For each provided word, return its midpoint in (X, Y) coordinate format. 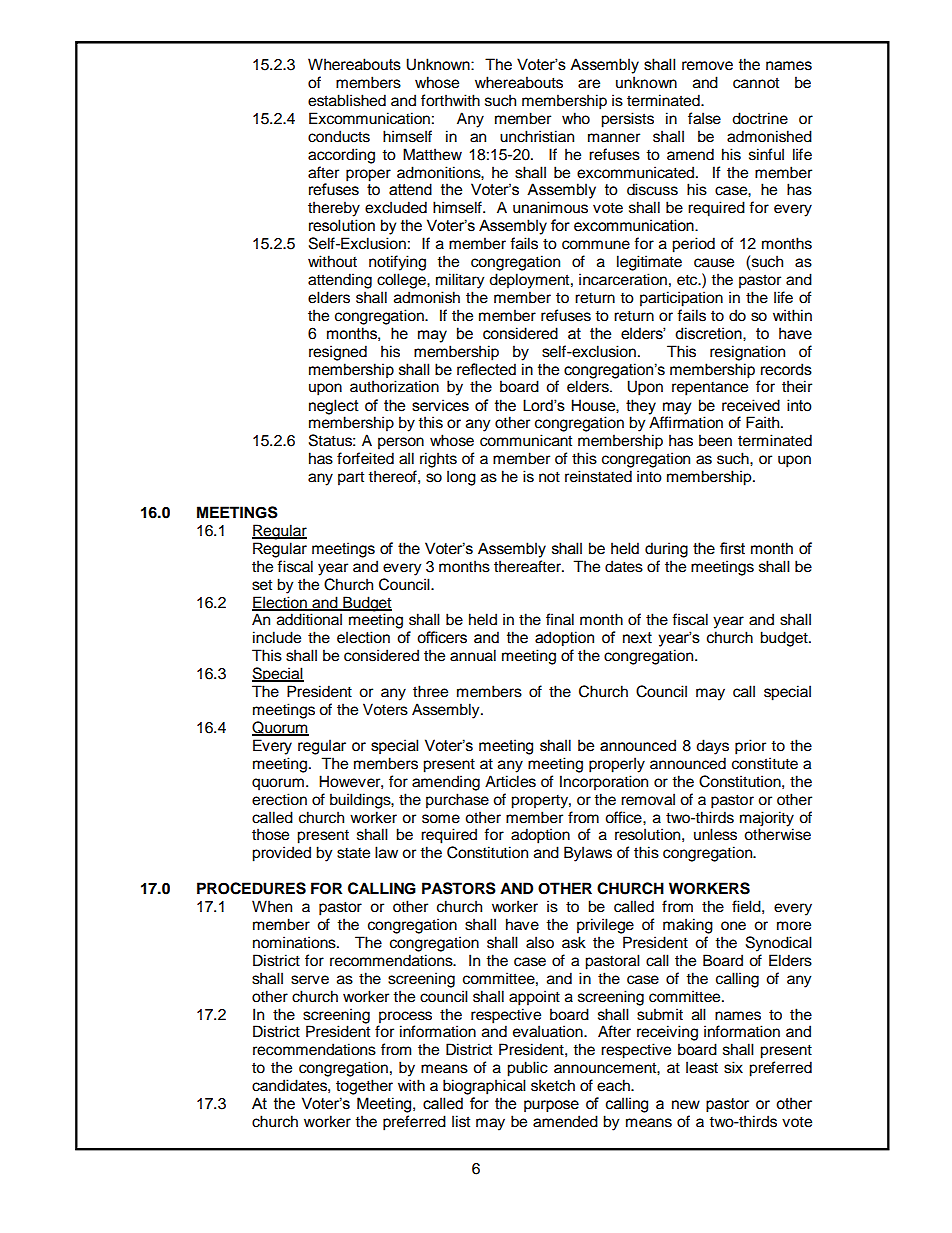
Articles (510, 781)
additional (309, 619)
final (560, 619)
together (364, 1087)
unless (715, 834)
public (527, 1069)
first (732, 548)
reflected (486, 369)
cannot (756, 83)
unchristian (537, 136)
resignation (747, 353)
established (347, 100)
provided (281, 854)
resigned (338, 353)
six (733, 1067)
